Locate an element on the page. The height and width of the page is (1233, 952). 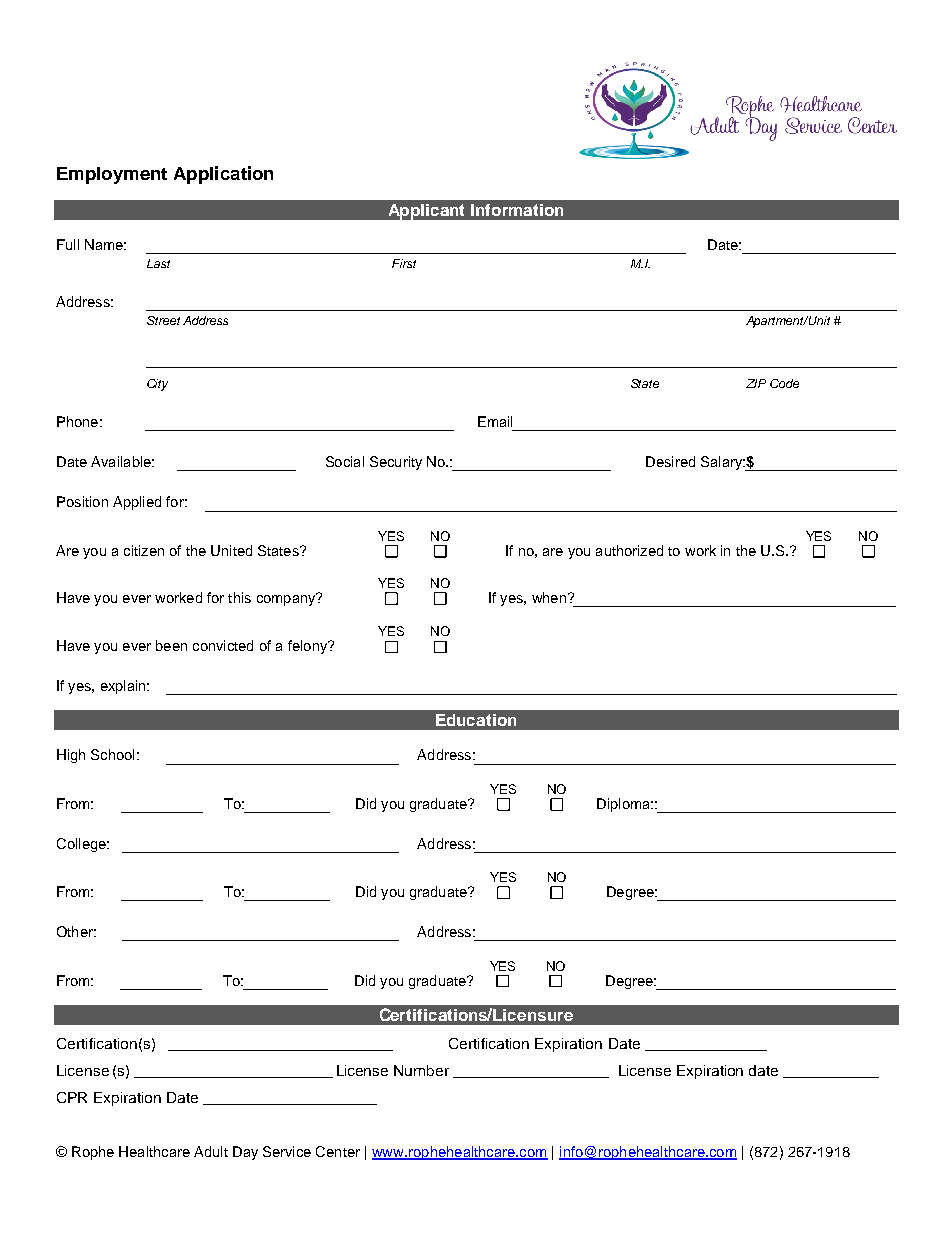
Employment is located at coordinates (112, 175).
